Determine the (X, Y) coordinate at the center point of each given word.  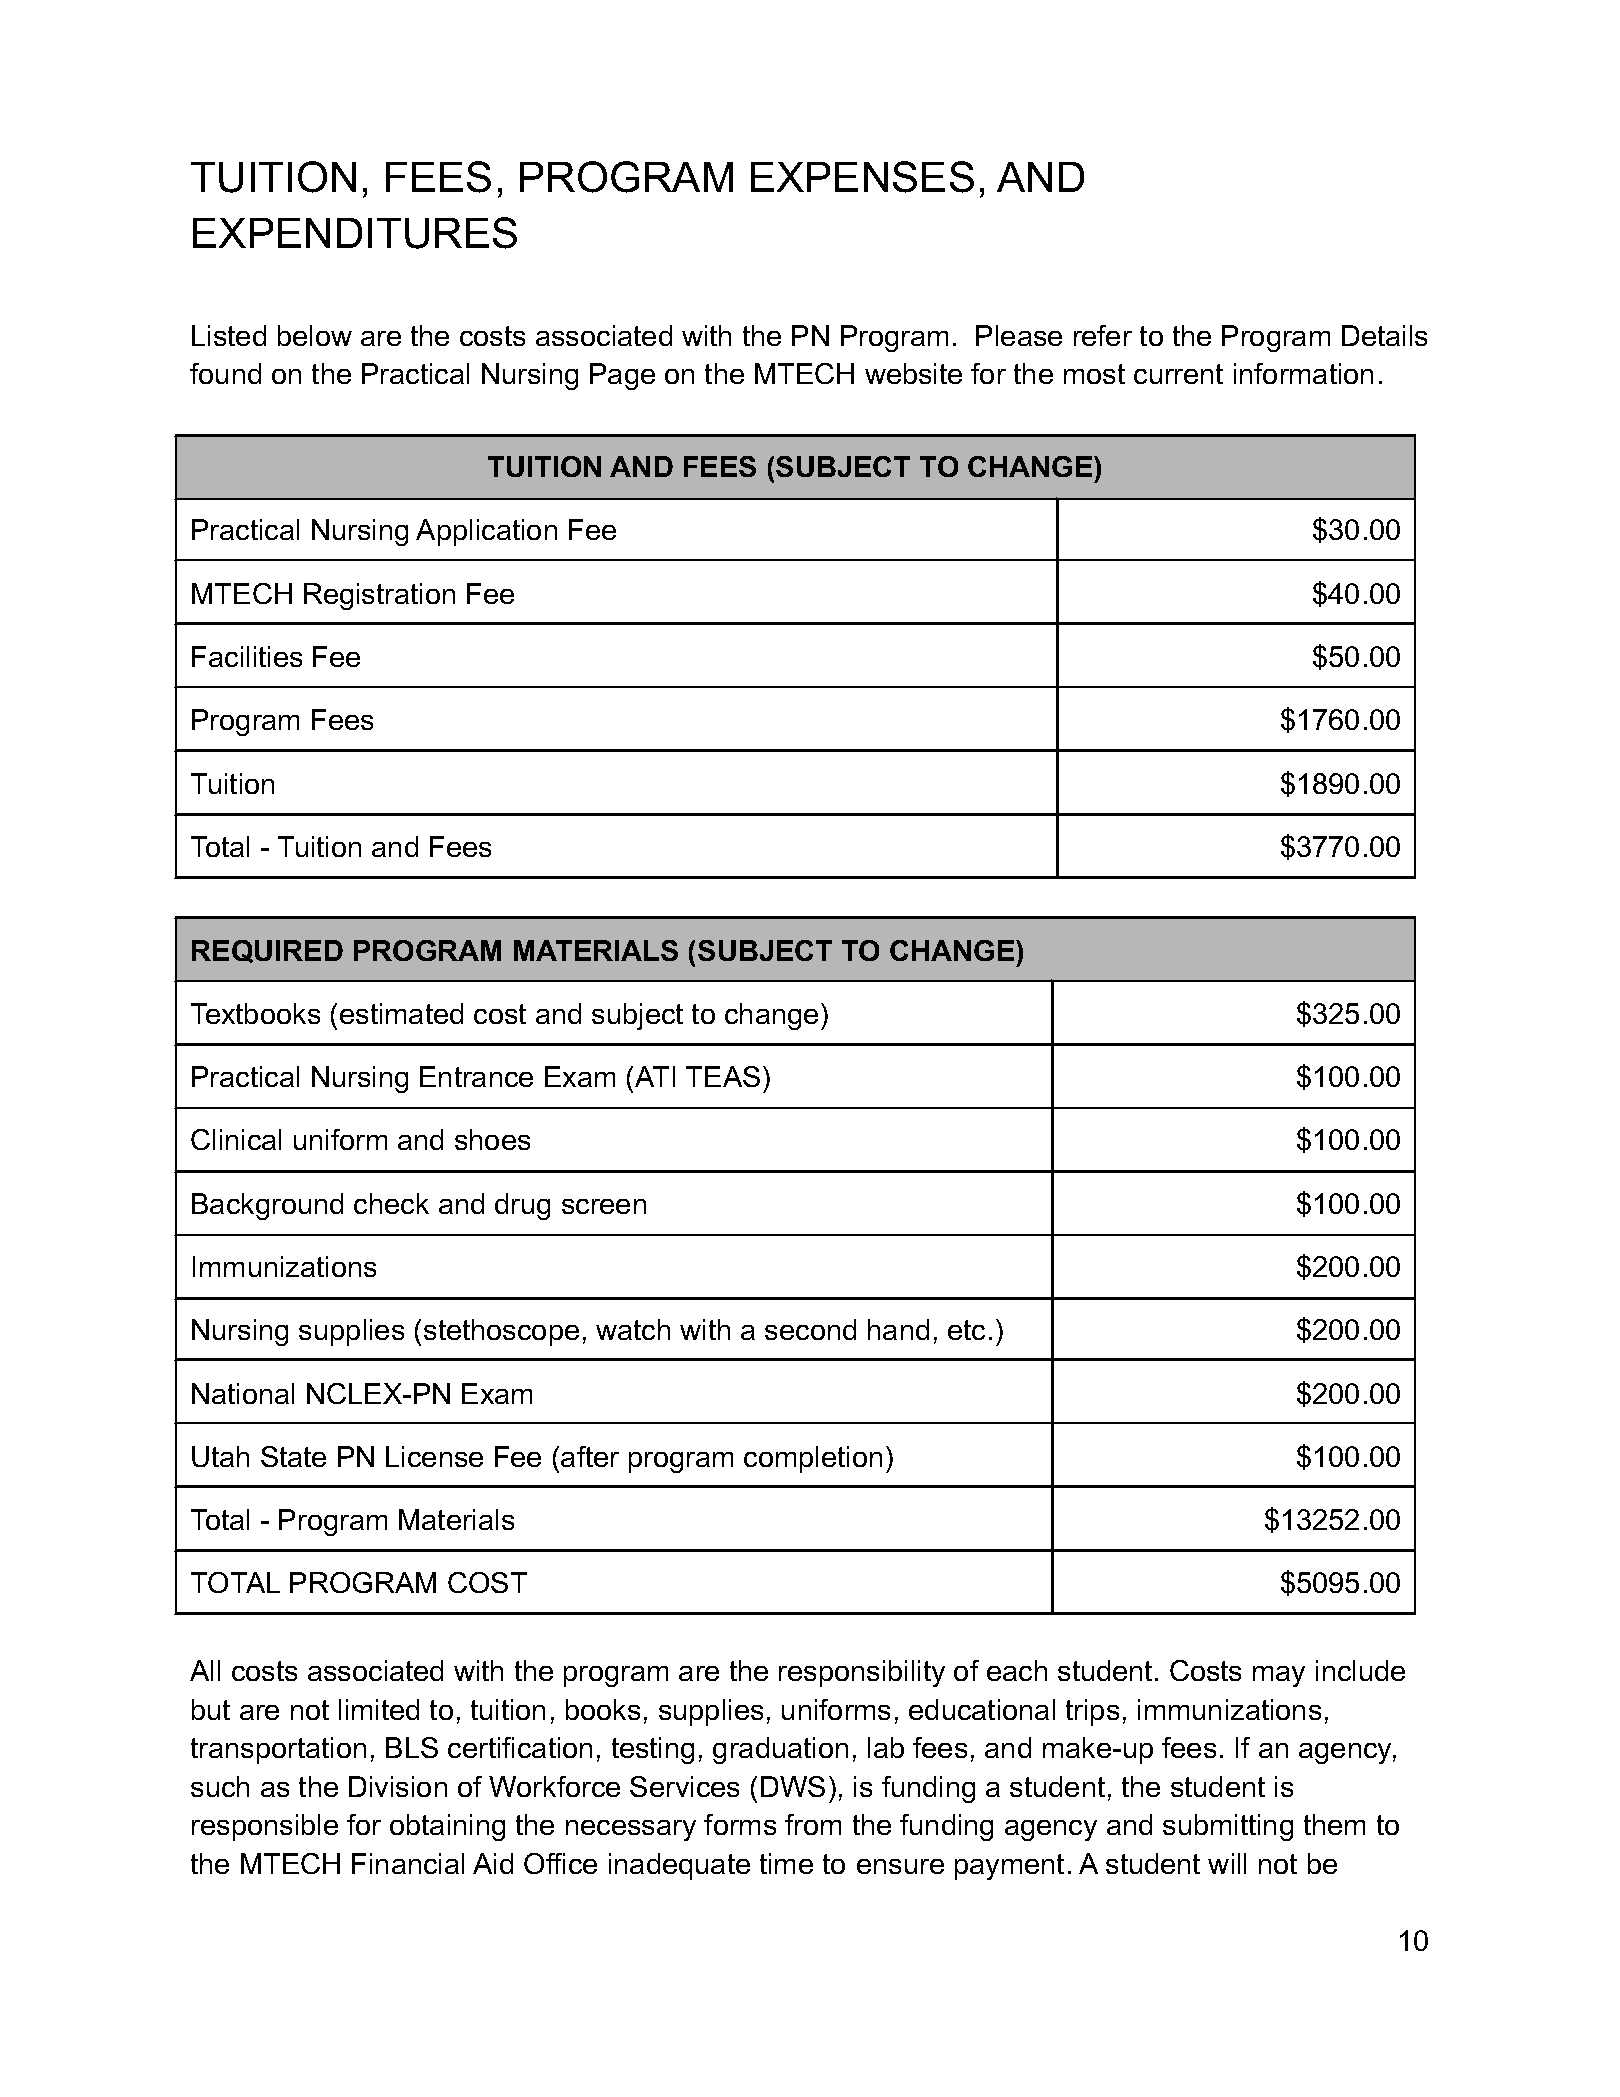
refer (1103, 335)
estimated (401, 1013)
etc (966, 1330)
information (1303, 373)
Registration (379, 596)
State (293, 1456)
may (1279, 1676)
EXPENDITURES (355, 233)
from (813, 1824)
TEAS (723, 1076)
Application (486, 532)
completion (813, 1459)
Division (398, 1786)
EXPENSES (862, 177)
